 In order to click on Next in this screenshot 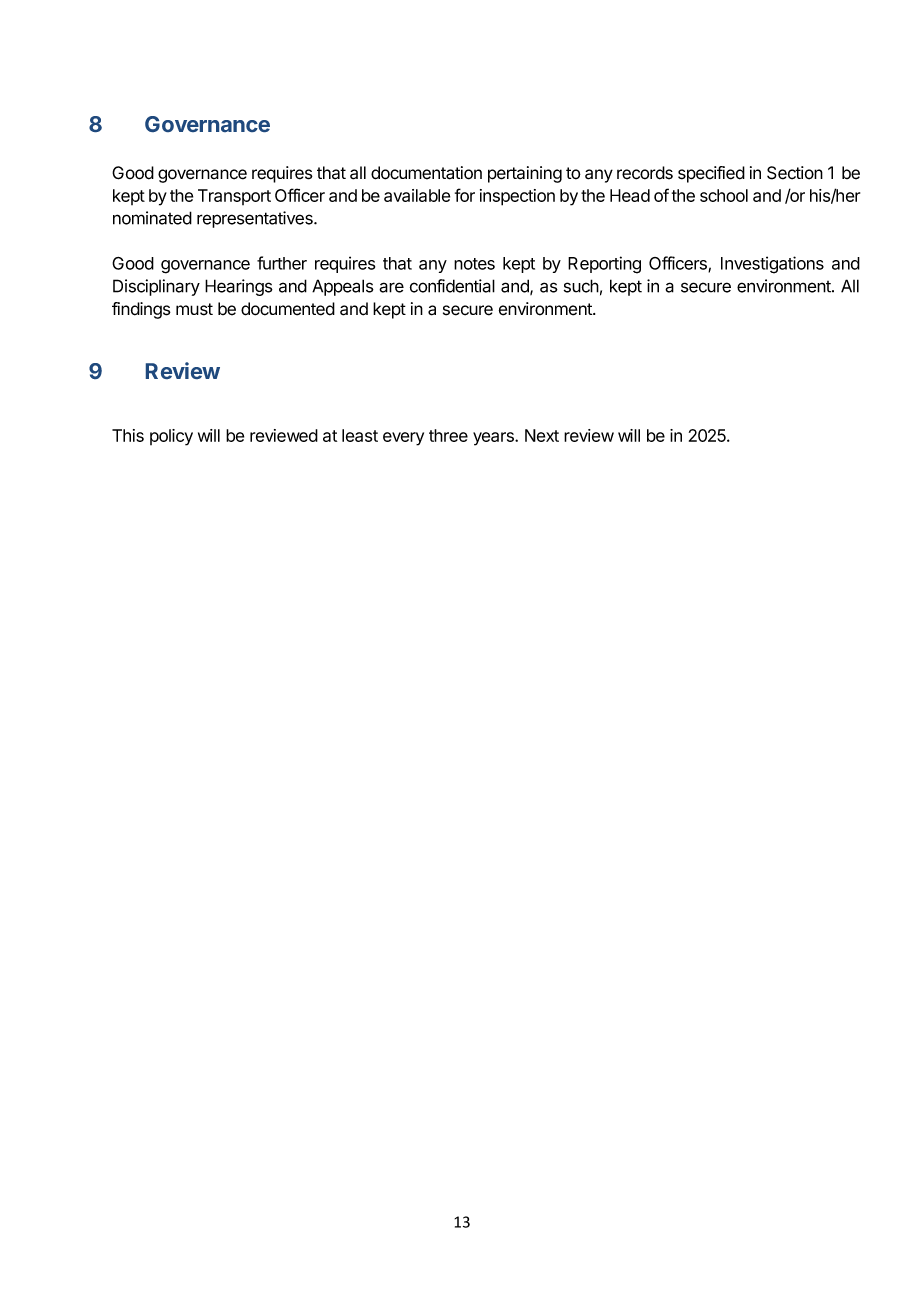, I will do `click(542, 435)`.
